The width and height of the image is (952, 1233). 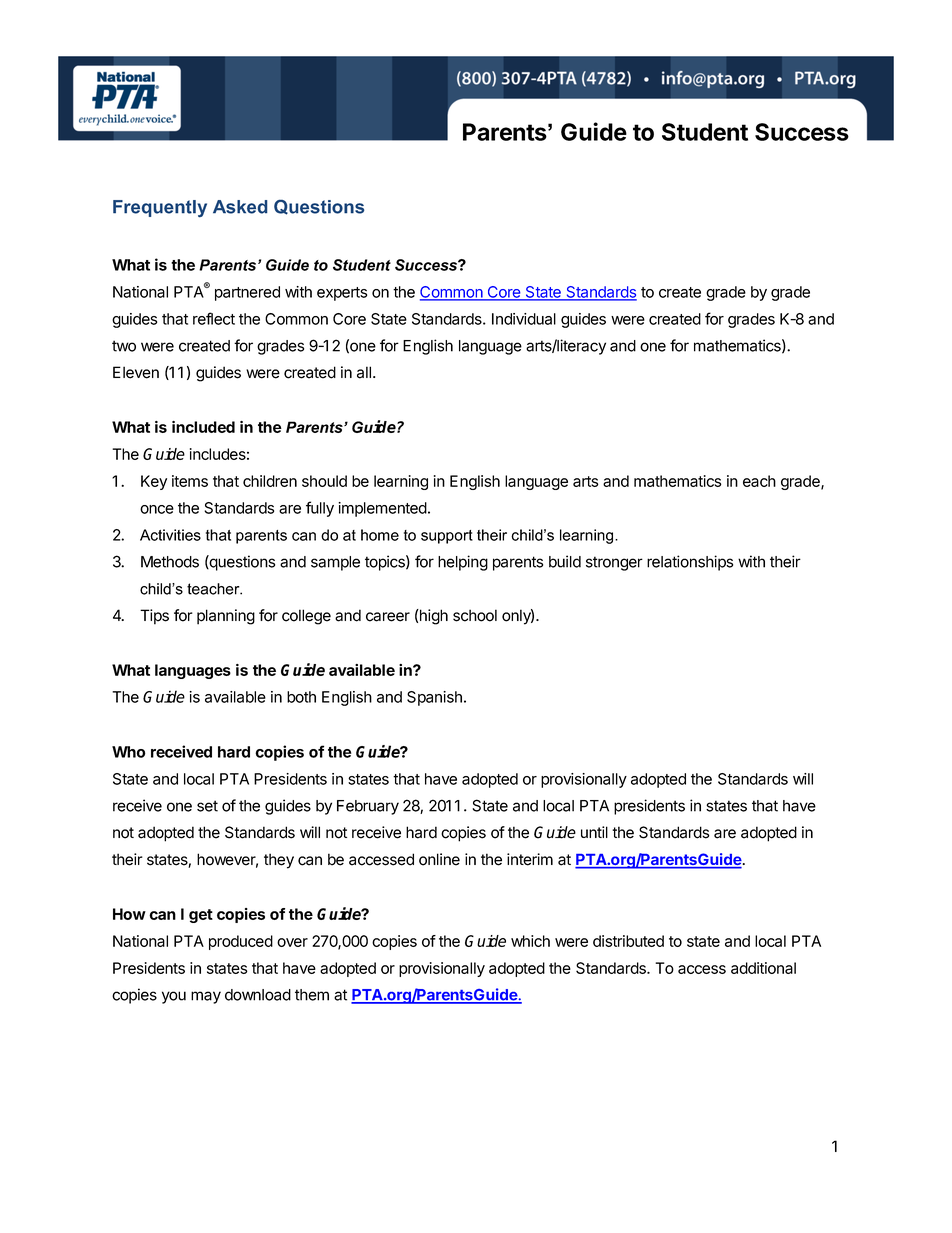 What do you see at coordinates (342, 294) in the image?
I see `experts` at bounding box center [342, 294].
